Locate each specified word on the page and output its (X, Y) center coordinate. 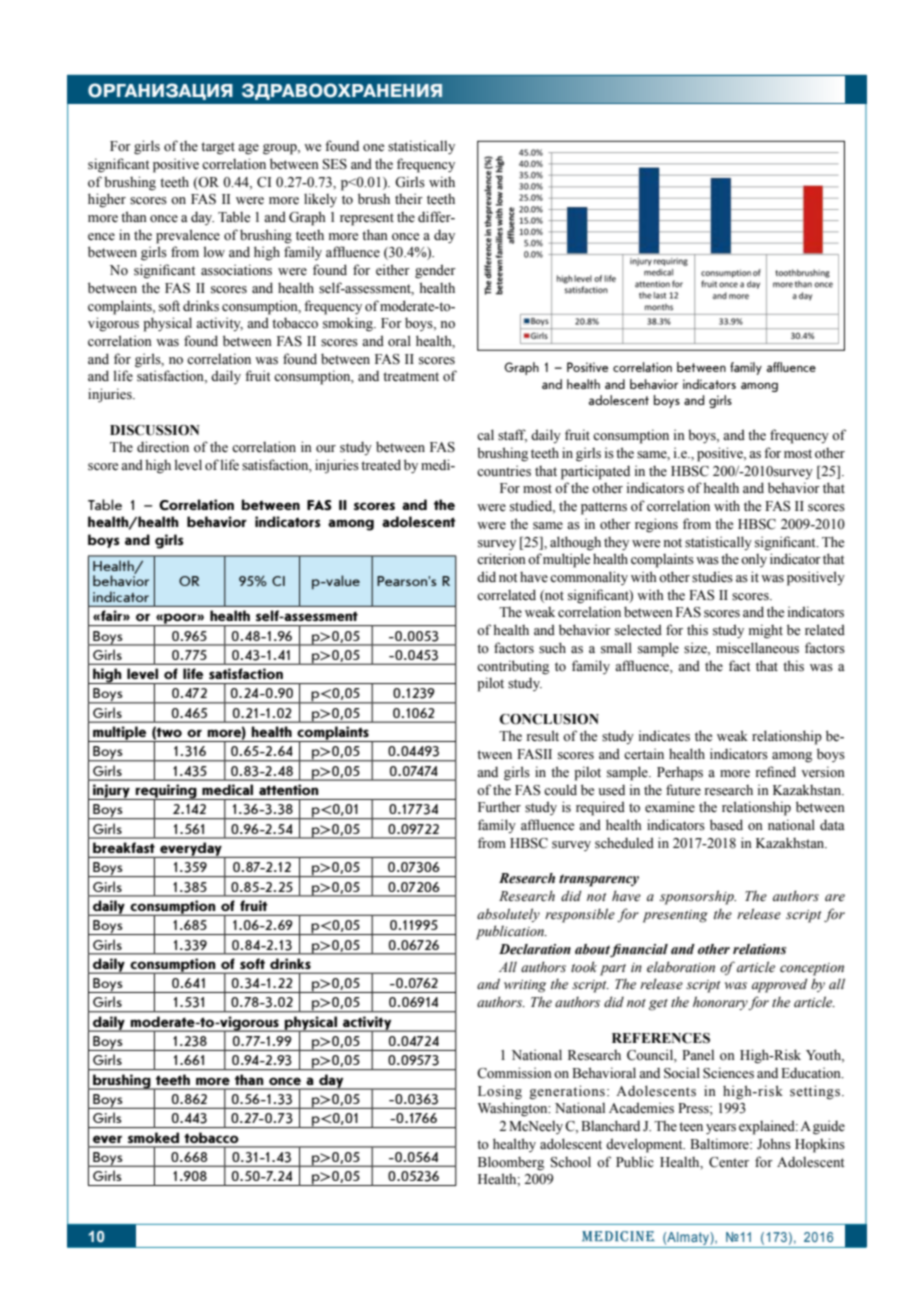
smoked (153, 1137)
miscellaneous (757, 648)
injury (111, 792)
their (409, 198)
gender (435, 271)
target (218, 148)
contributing (513, 667)
